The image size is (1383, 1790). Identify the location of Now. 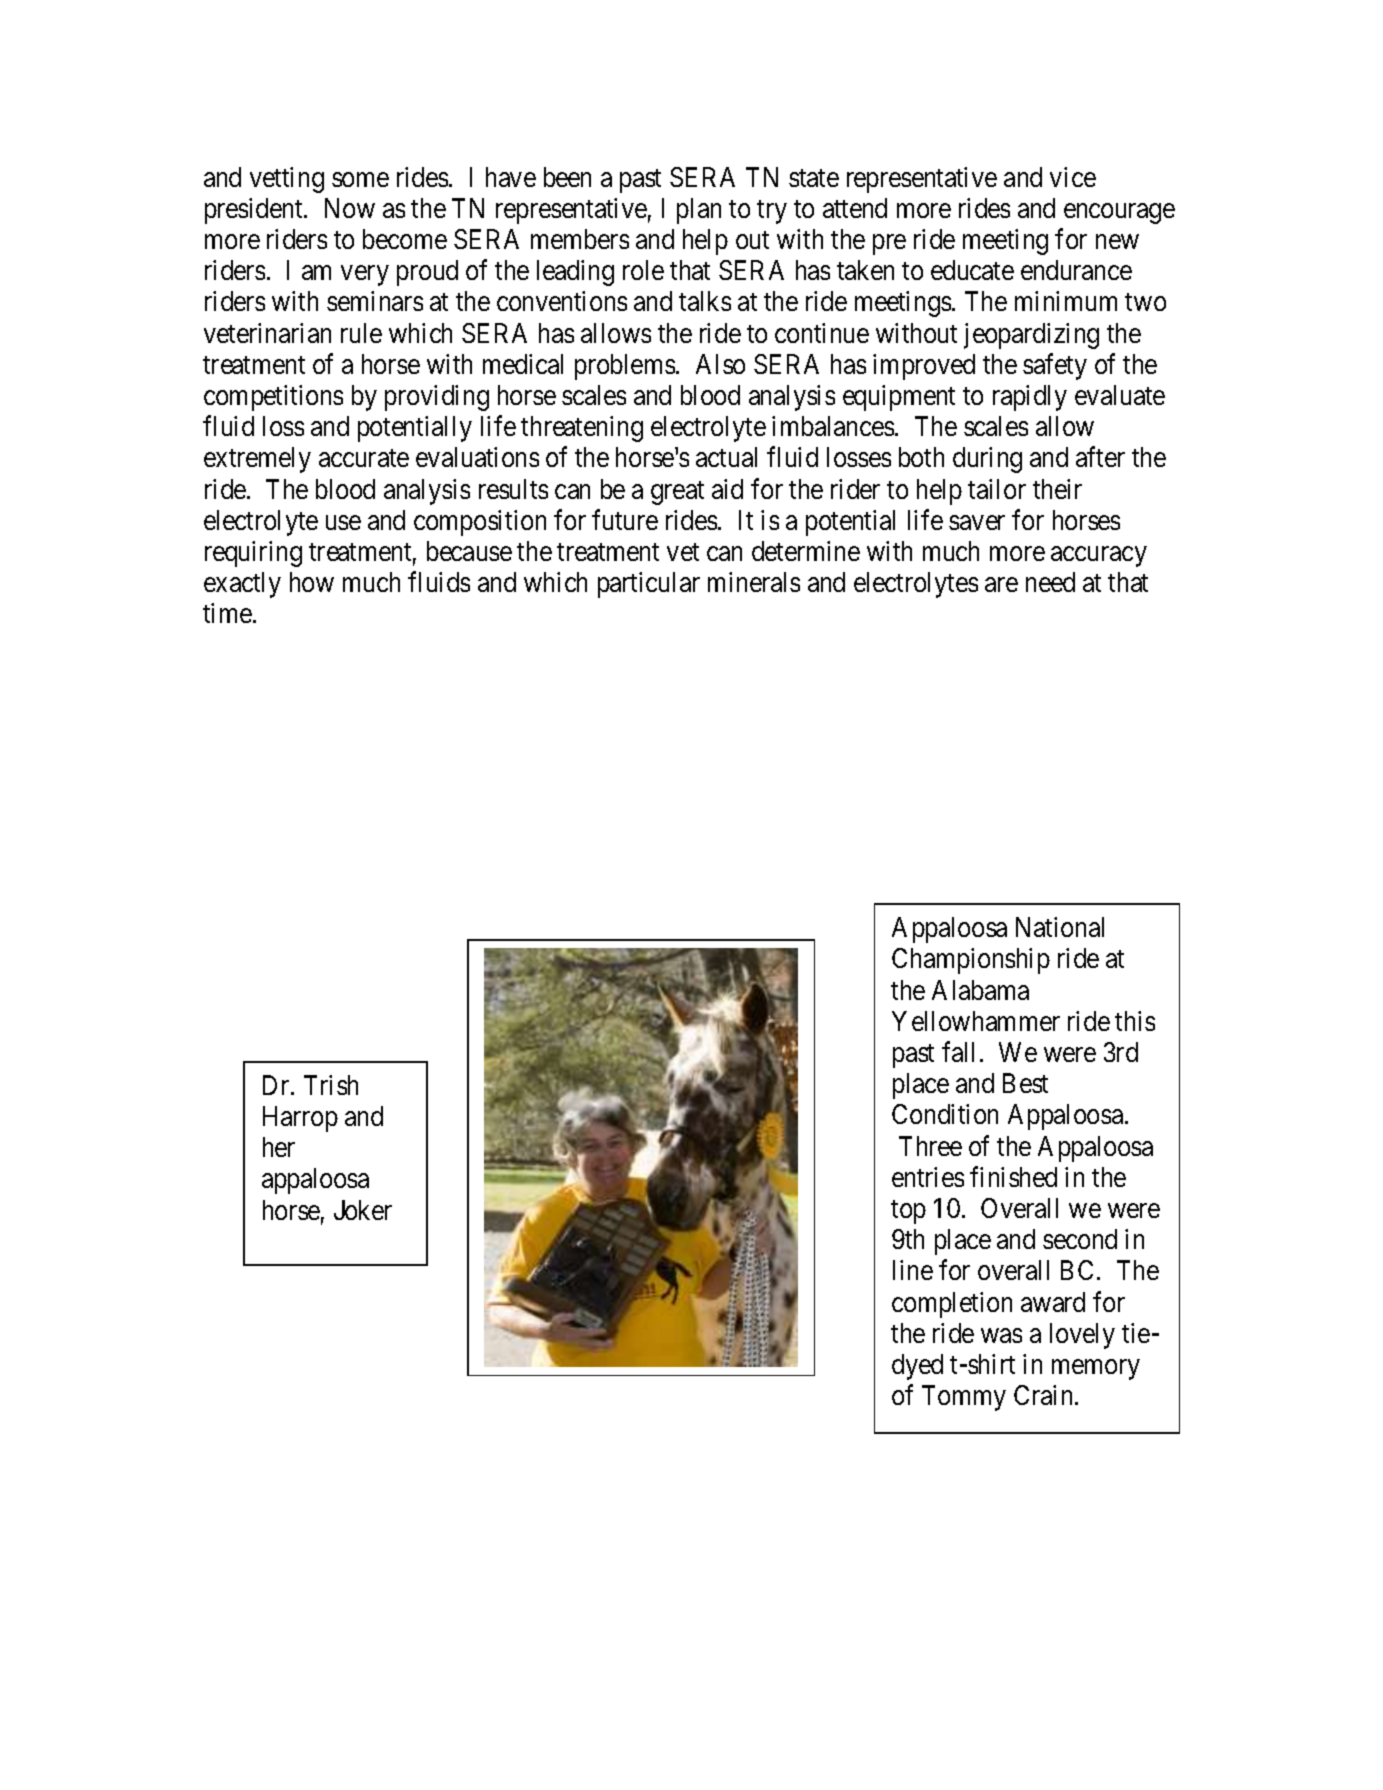
(350, 208).
